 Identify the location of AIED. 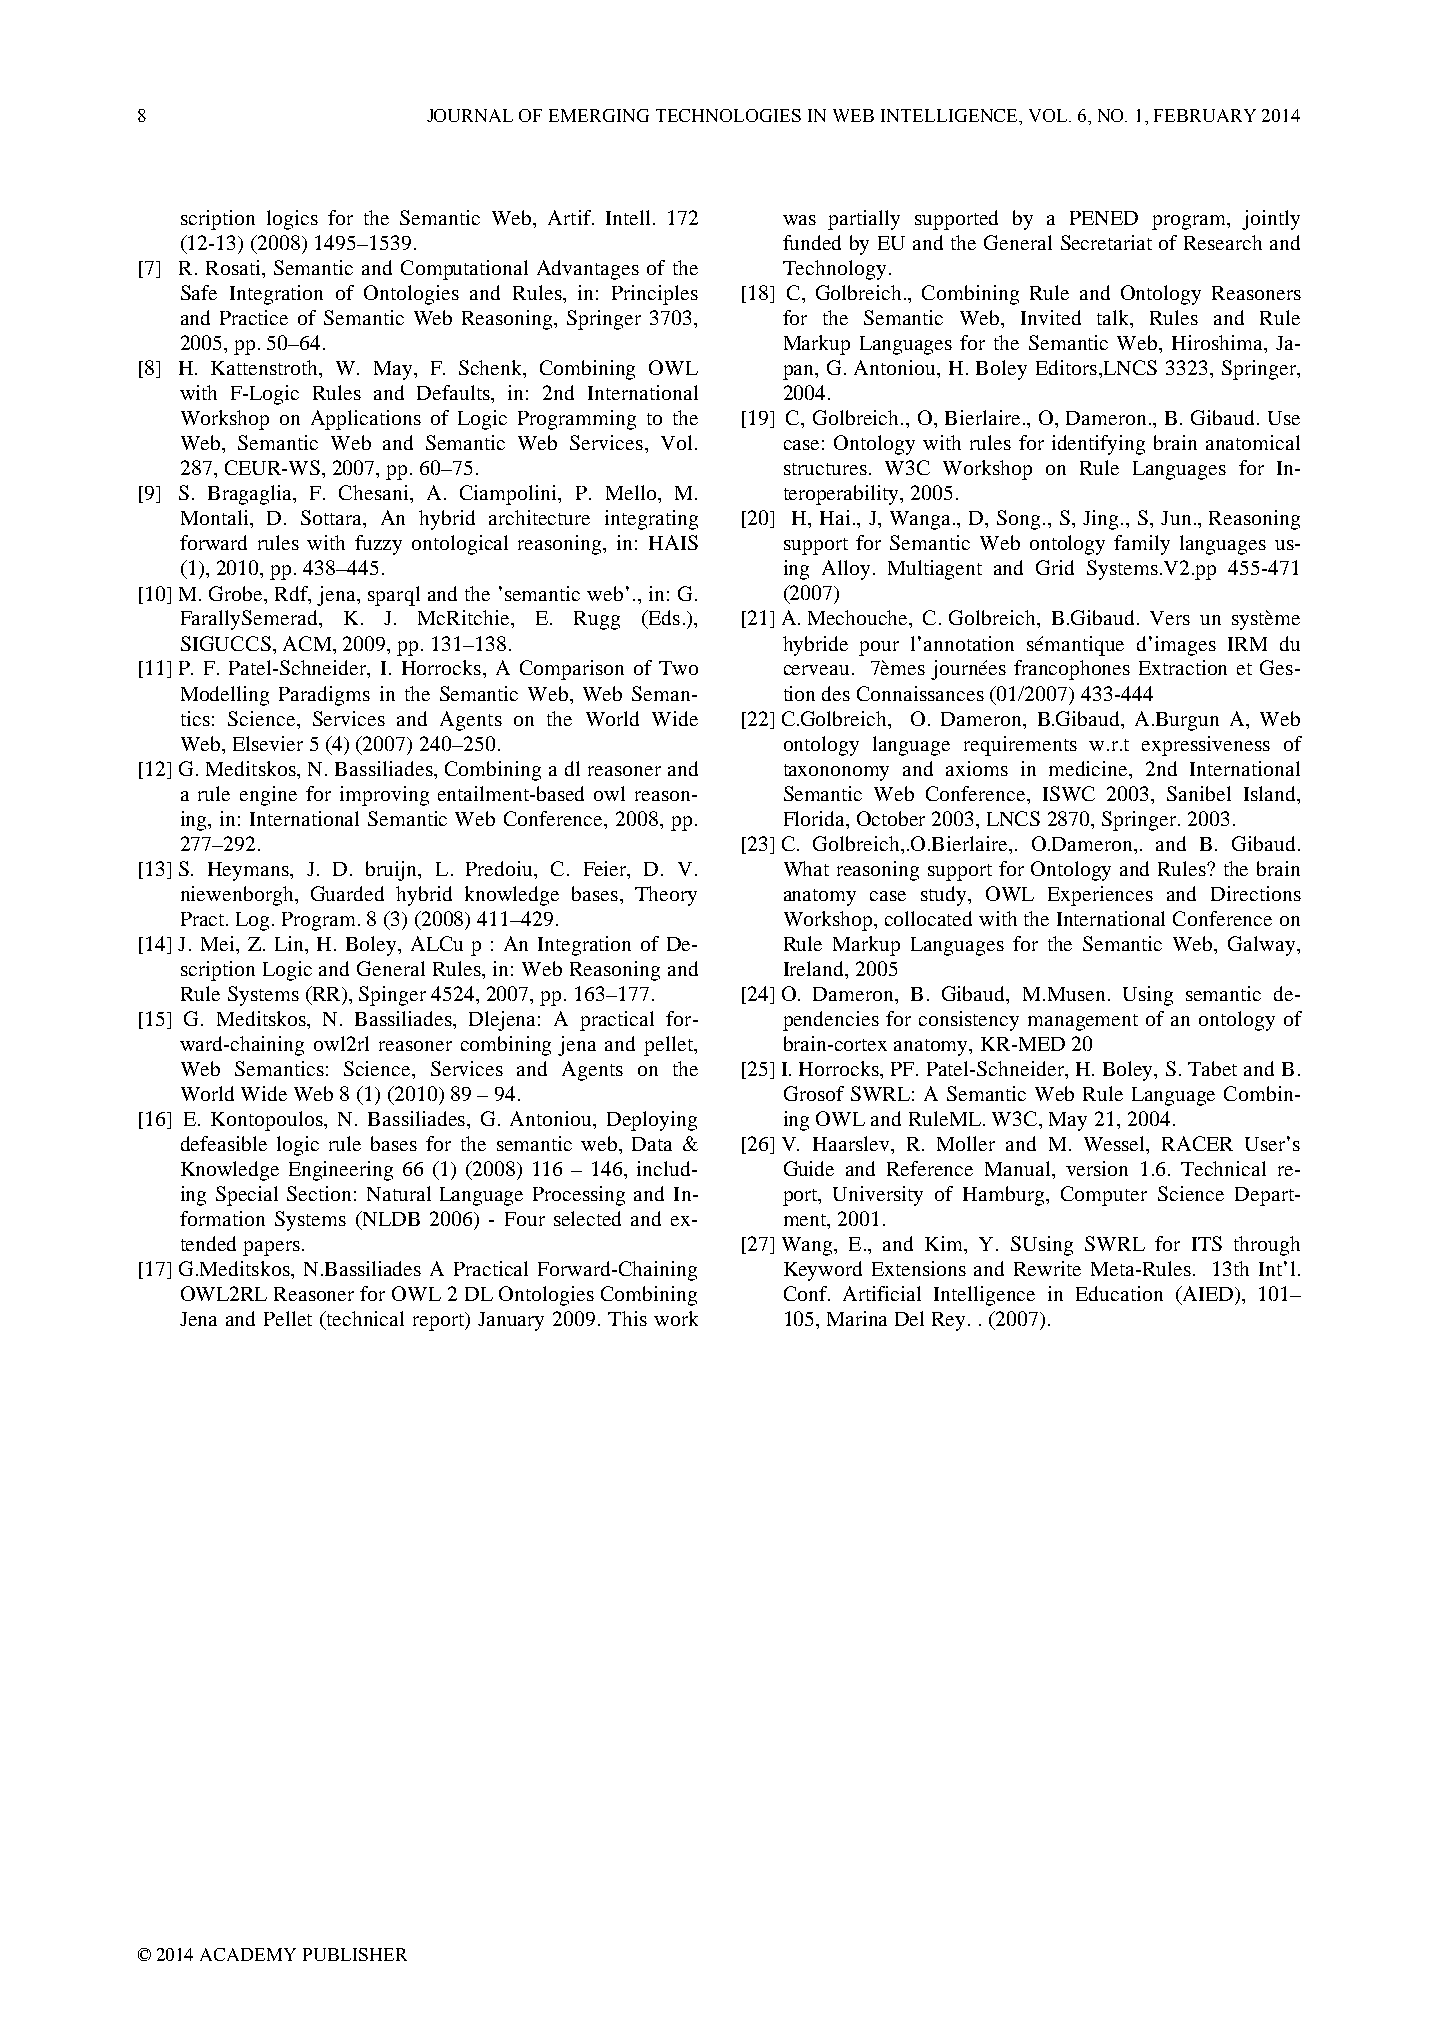
(1208, 1293).
